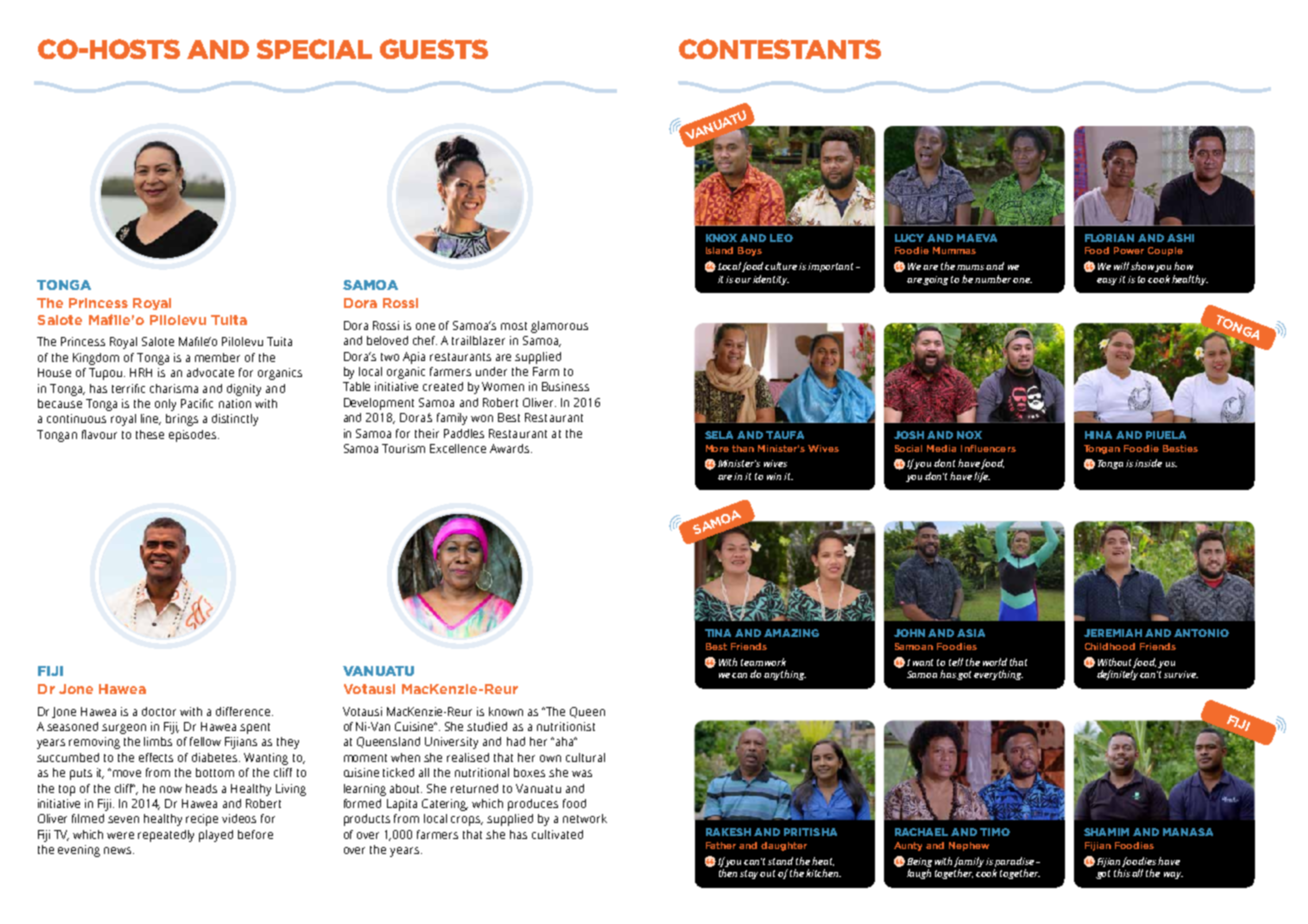 This screenshot has width=1308, height=924. Describe the element at coordinates (1109, 238) in the screenshot. I see `FLORIAN` at that location.
